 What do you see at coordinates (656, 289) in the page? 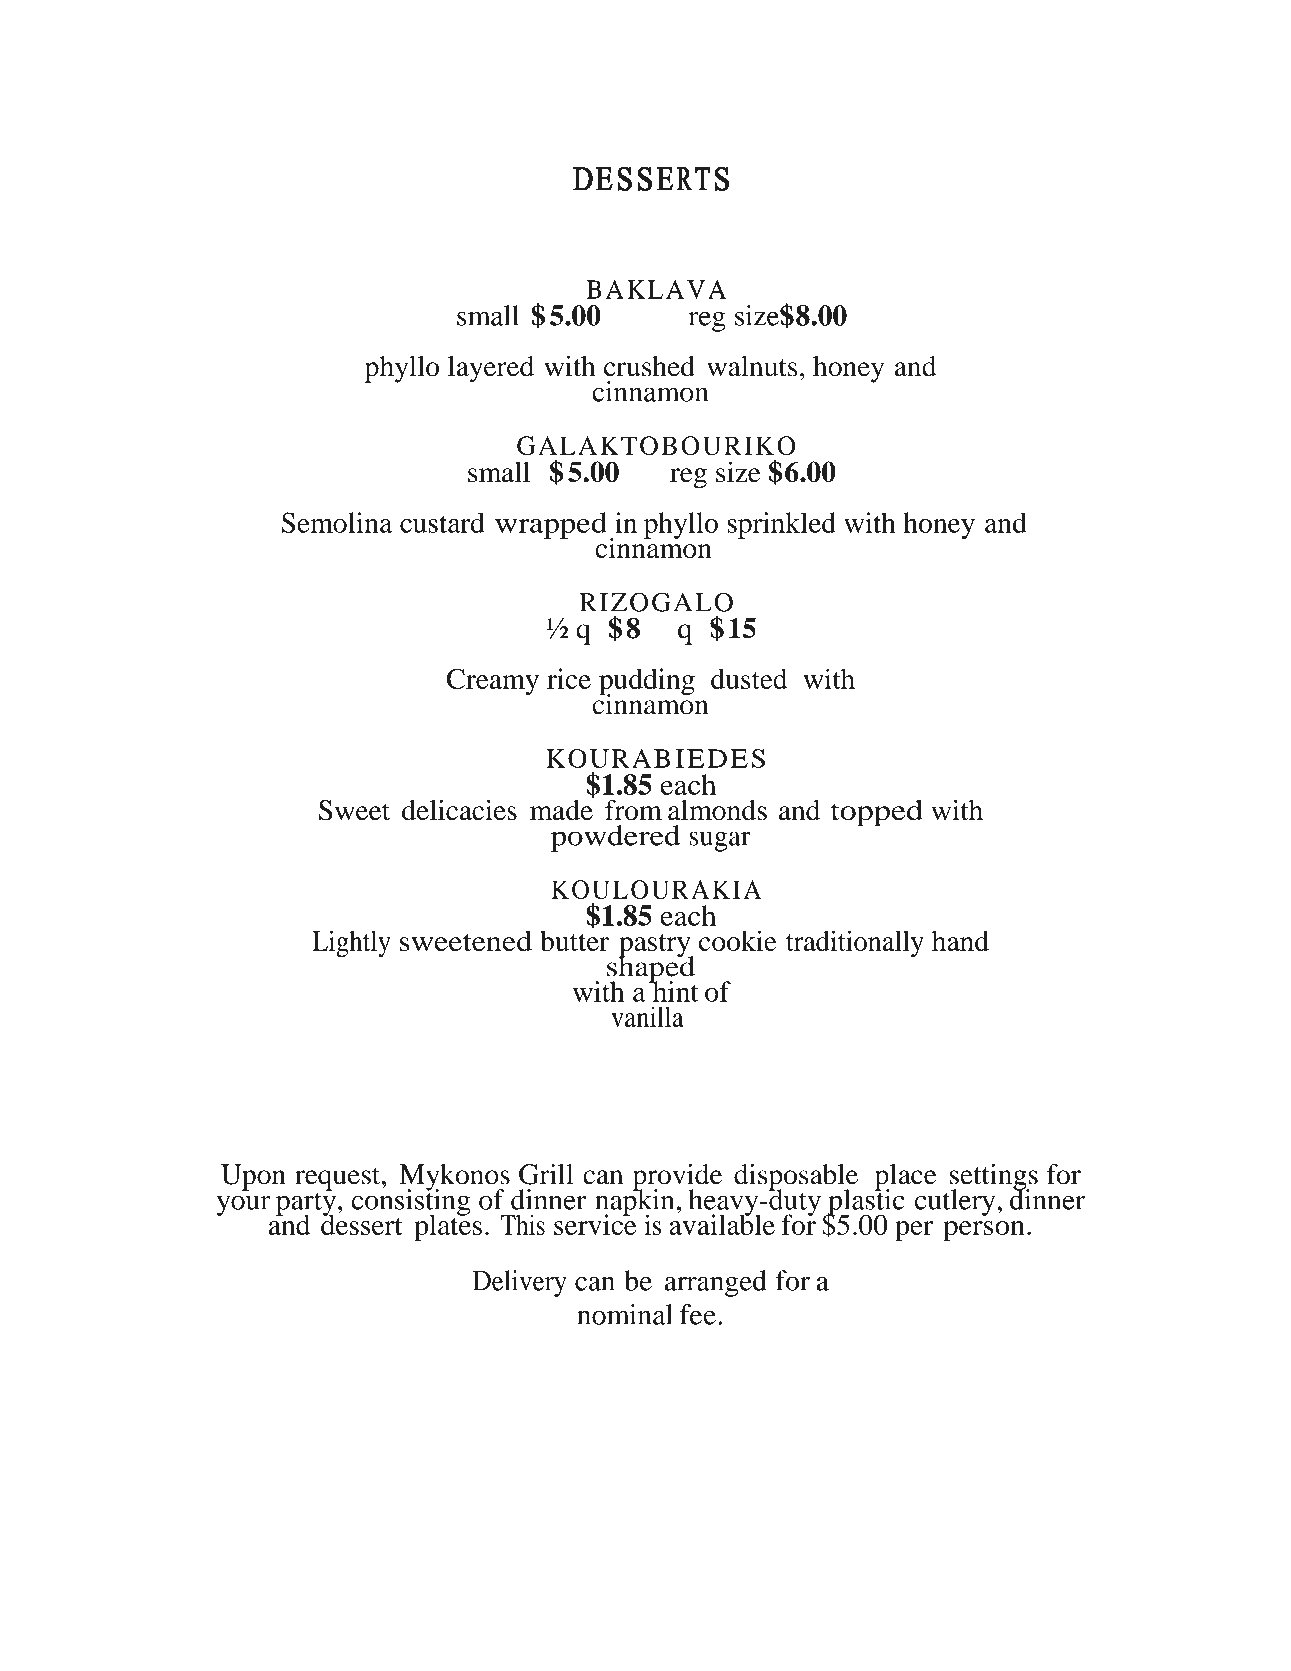
I see `BAKLAVA` at bounding box center [656, 289].
